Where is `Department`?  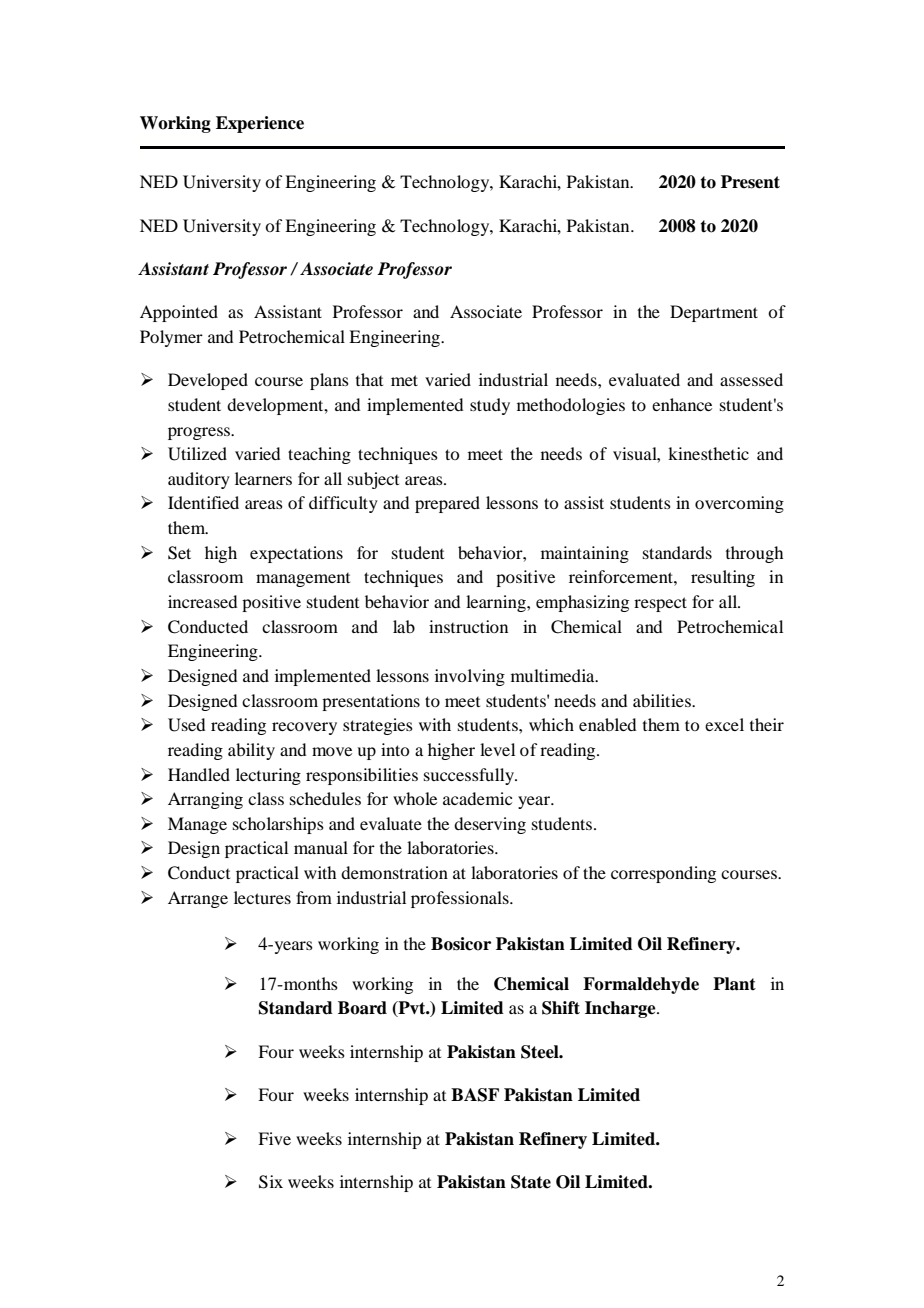
Department is located at coordinates (714, 313).
